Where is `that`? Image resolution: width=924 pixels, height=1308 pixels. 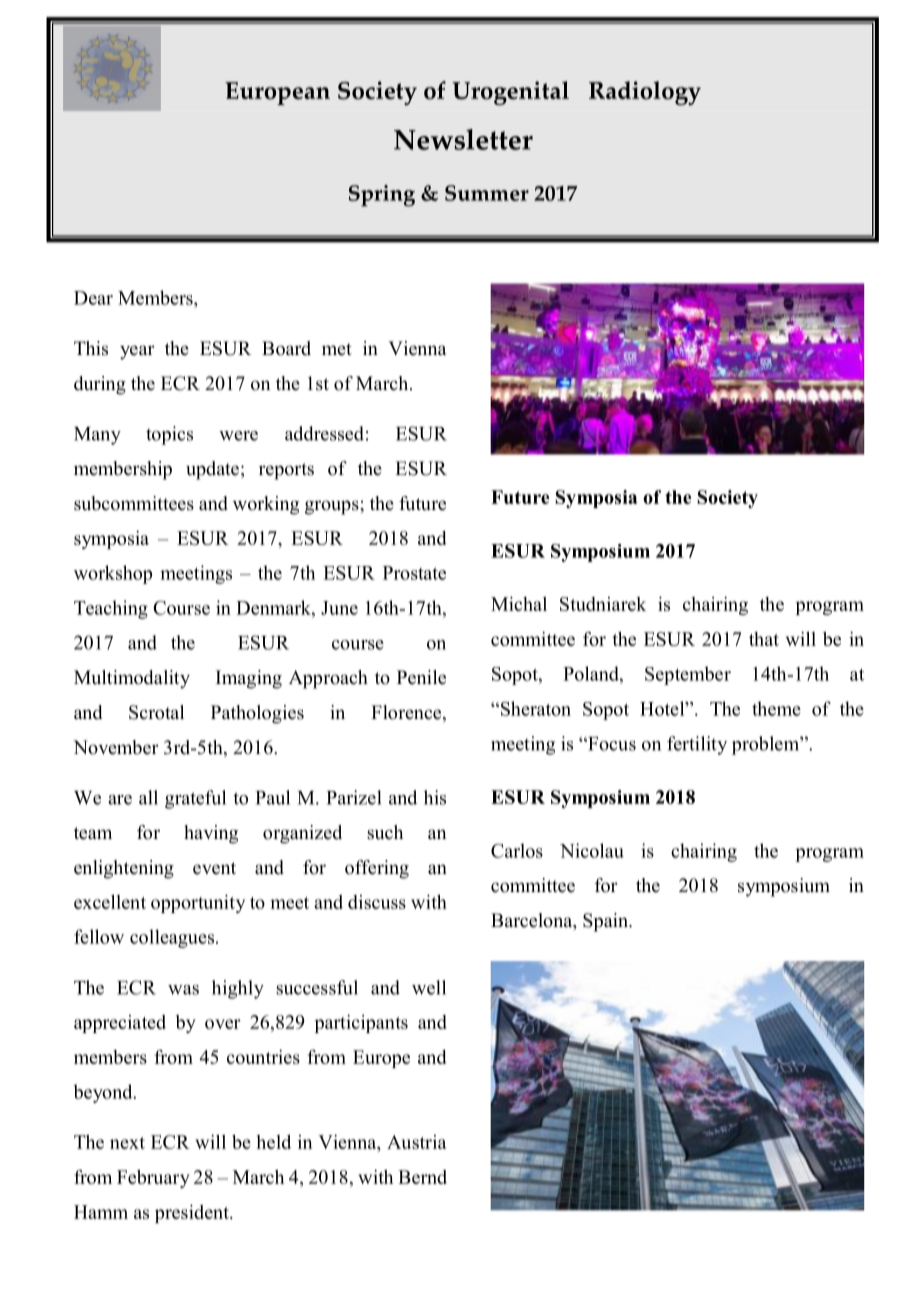
that is located at coordinates (764, 639).
